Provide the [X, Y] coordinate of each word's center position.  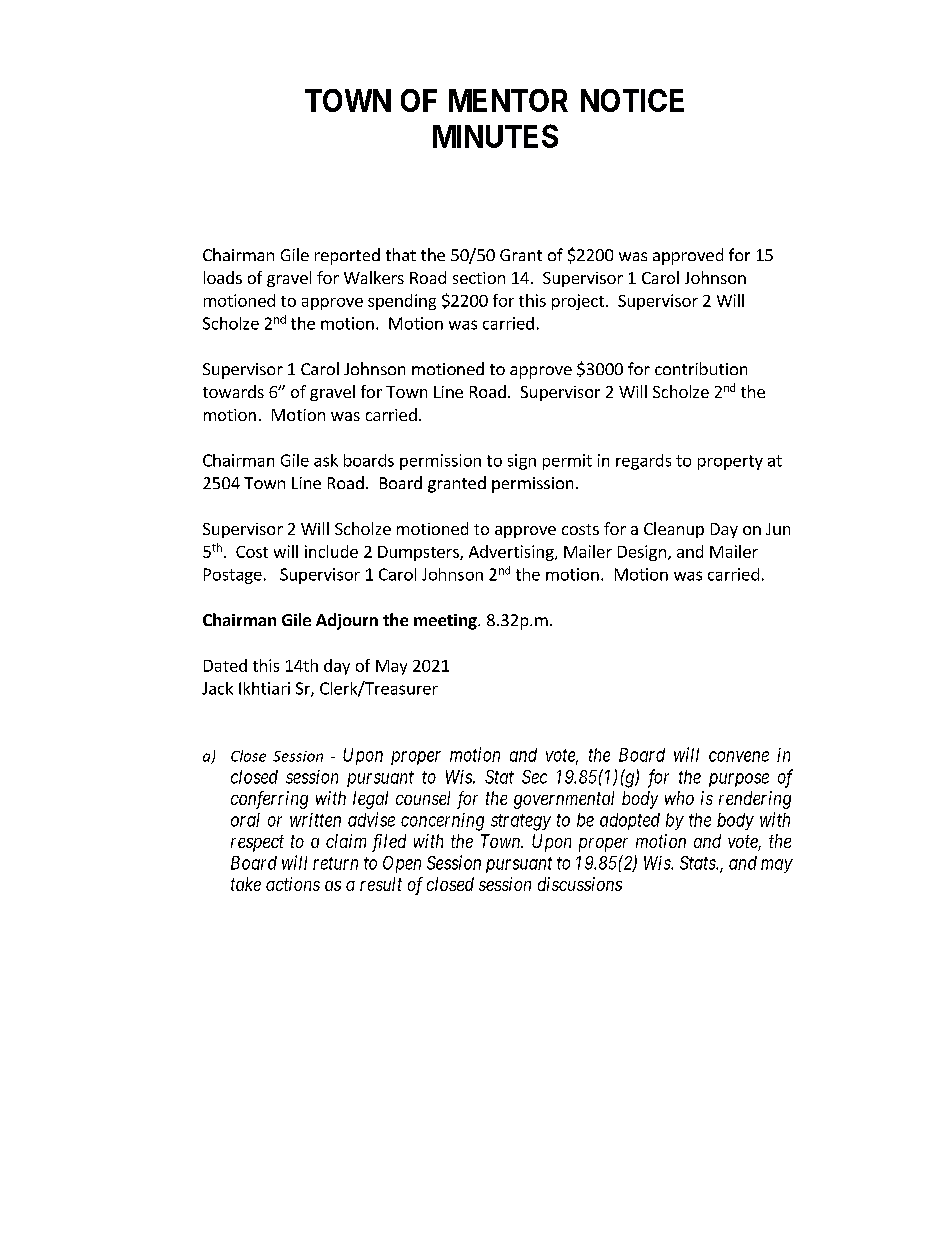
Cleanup [674, 530]
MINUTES [495, 136]
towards [233, 391]
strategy [521, 822]
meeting [446, 622]
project [578, 302]
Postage [233, 576]
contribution [701, 368]
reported [347, 256]
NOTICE [632, 100]
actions [293, 884]
